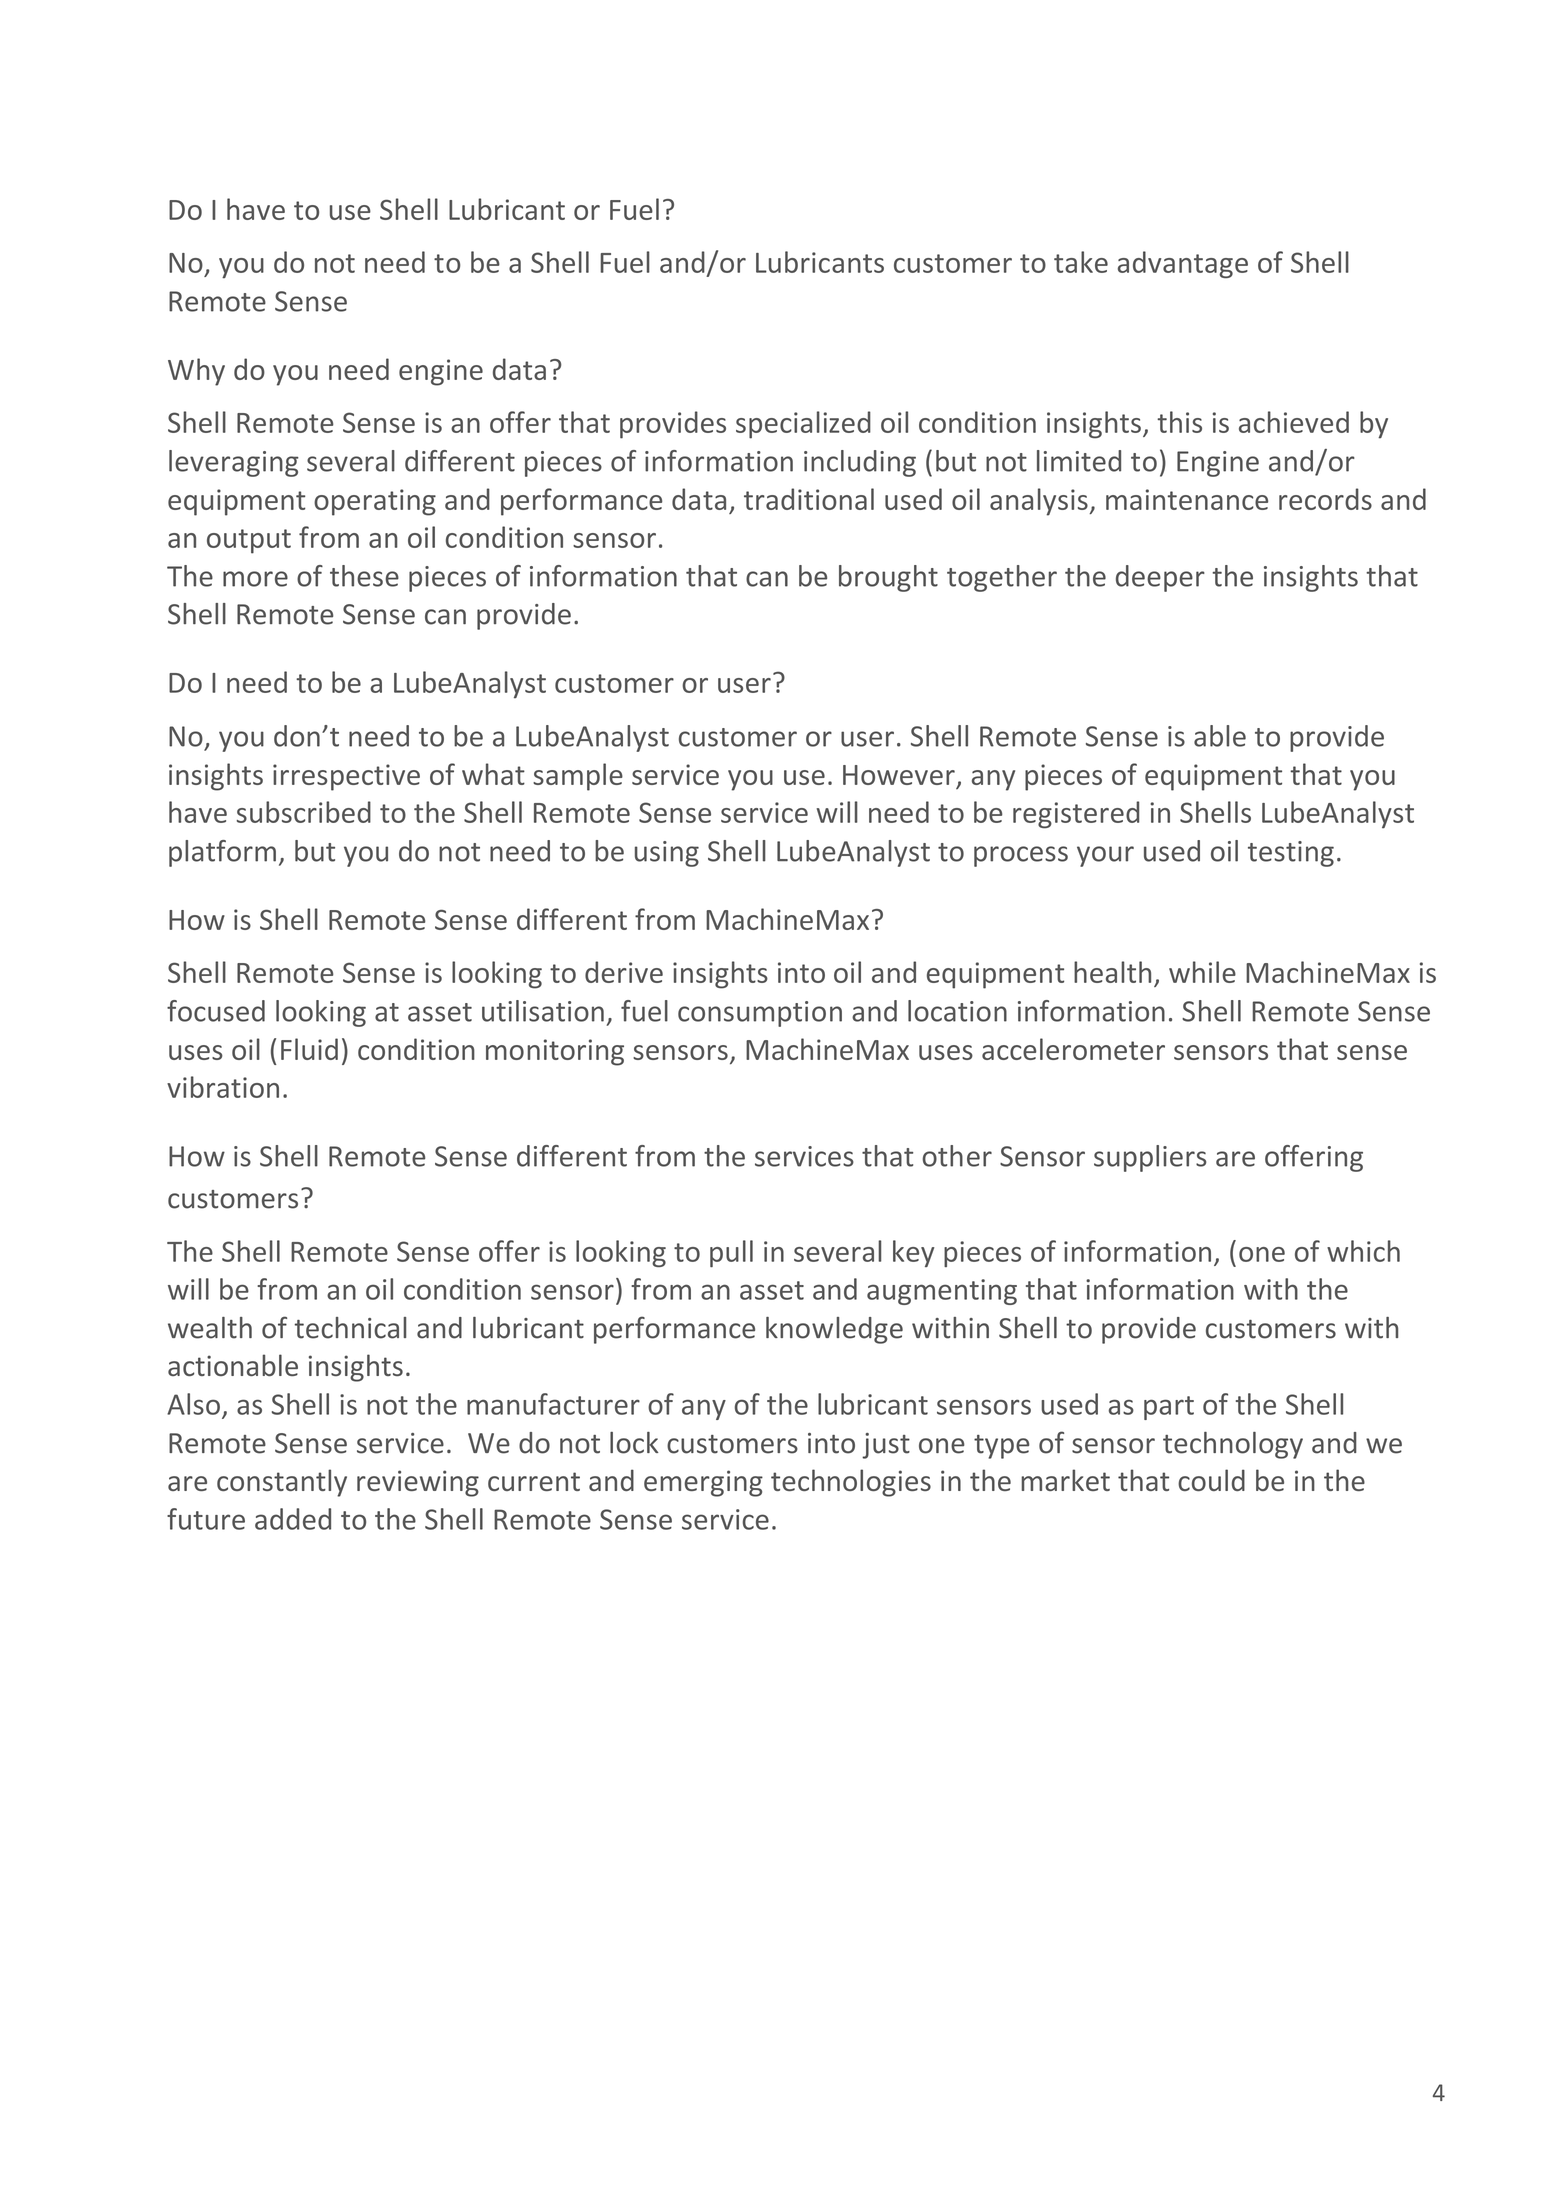 This page has height=2200, width=1556. I want to click on Fluid, so click(309, 1049).
